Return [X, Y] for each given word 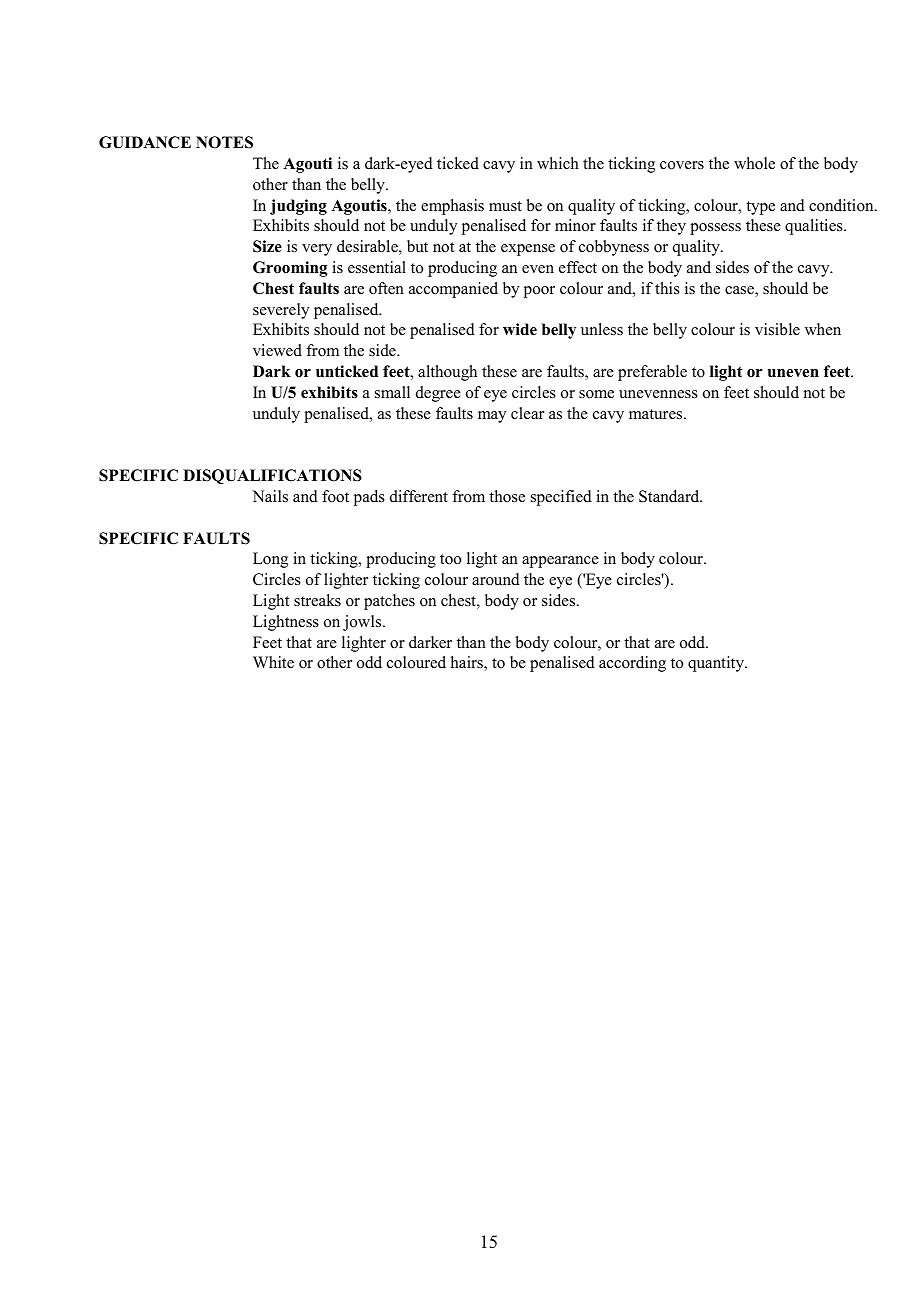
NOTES [224, 142]
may [492, 417]
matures [657, 414]
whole [754, 163]
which [558, 163]
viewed [277, 350]
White [273, 662]
